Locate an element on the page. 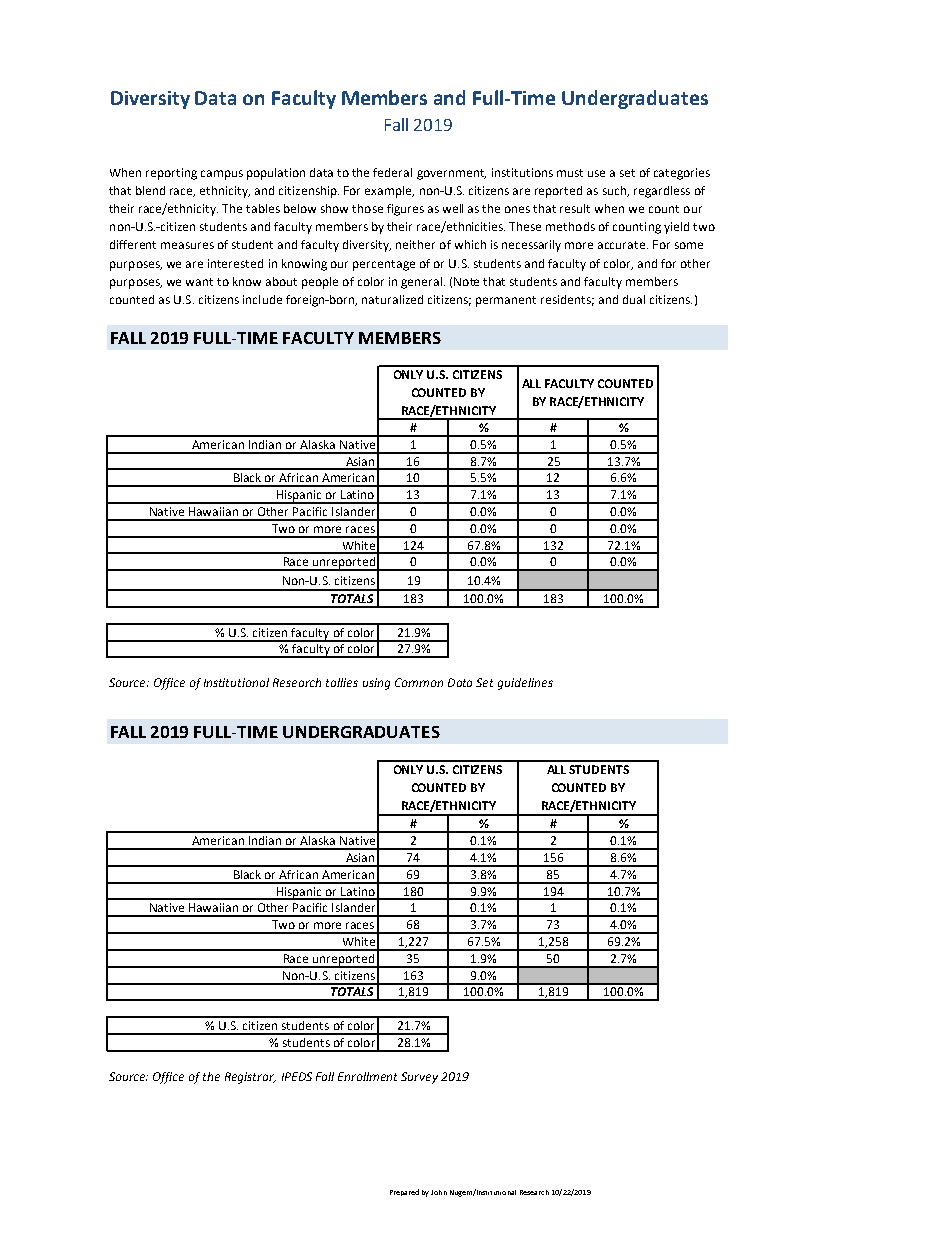 The height and width of the image is (1233, 952). use is located at coordinates (596, 173).
